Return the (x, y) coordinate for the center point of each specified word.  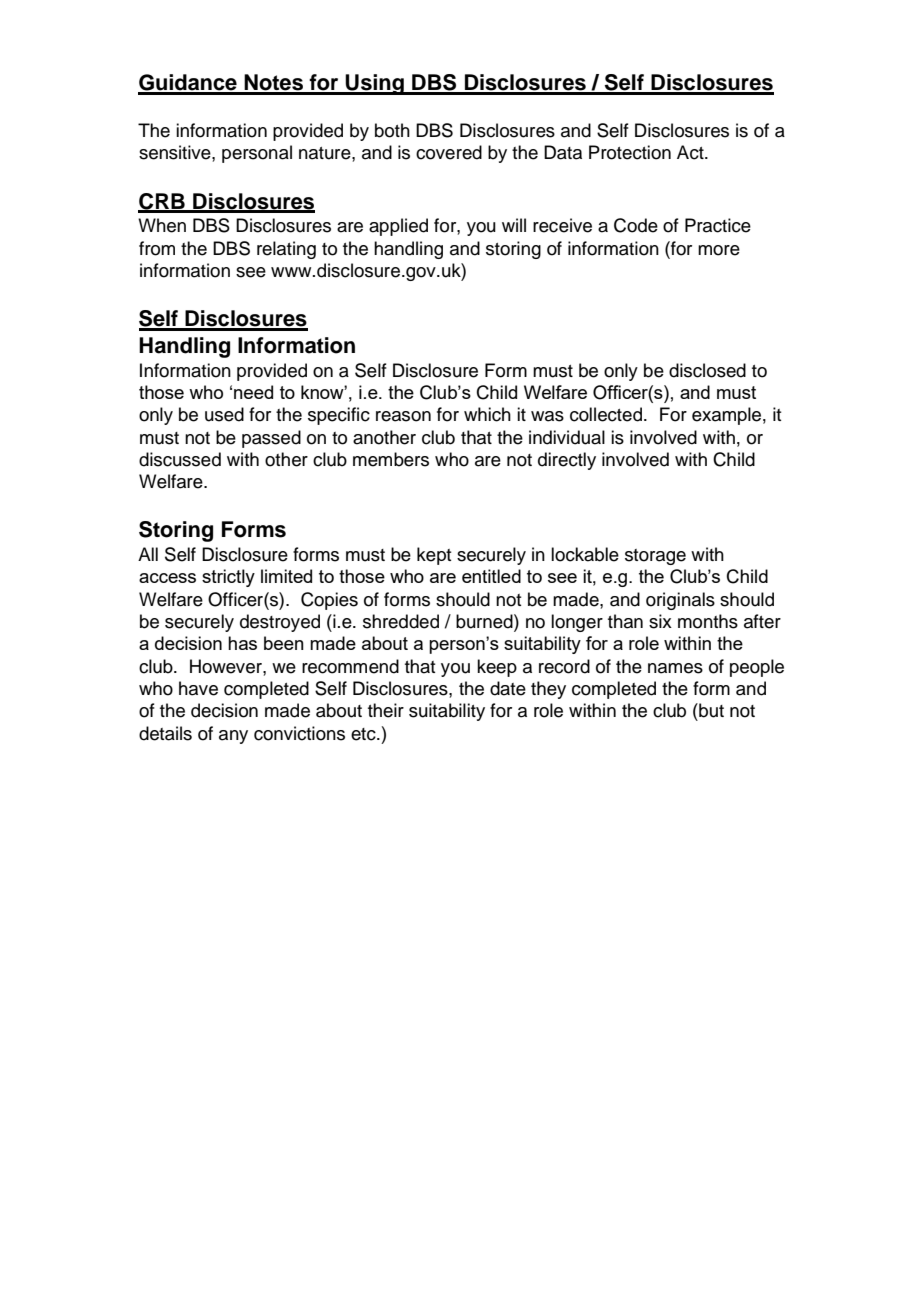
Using (375, 84)
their (386, 710)
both (392, 130)
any (233, 737)
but (710, 710)
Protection (630, 152)
